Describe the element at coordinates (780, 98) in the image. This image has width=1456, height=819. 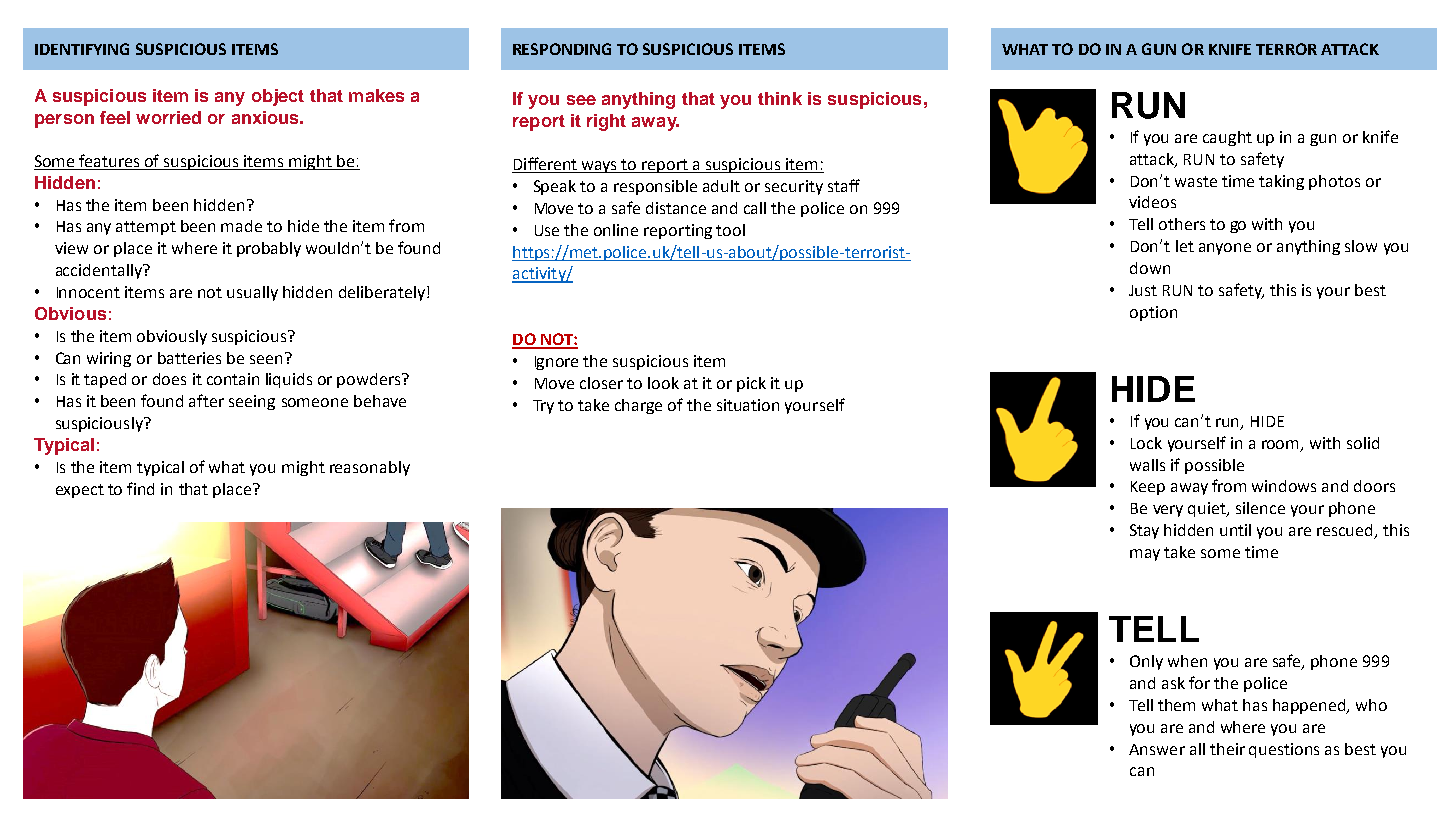
I see `think` at that location.
